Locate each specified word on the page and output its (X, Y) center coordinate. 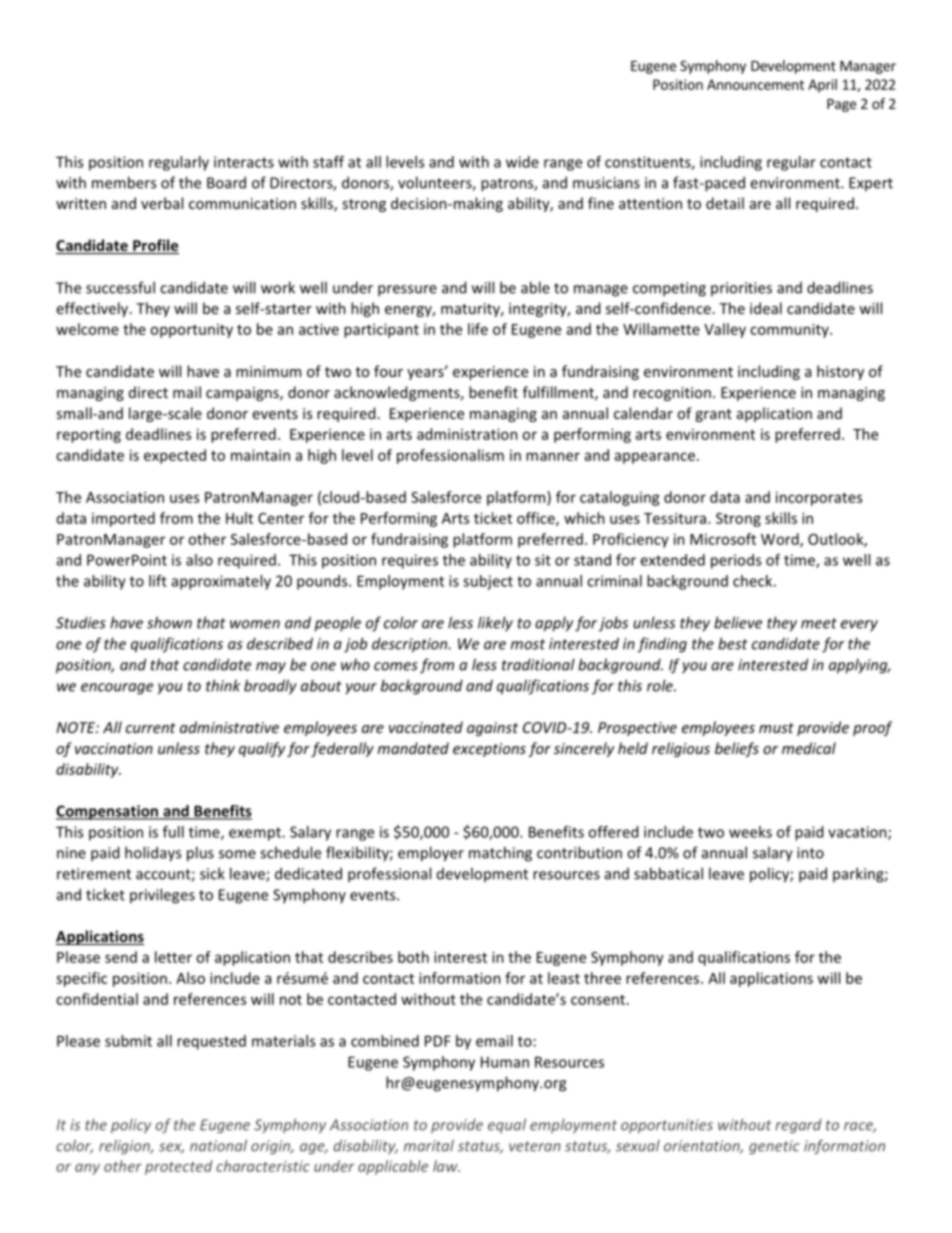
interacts (244, 162)
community (790, 330)
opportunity (191, 331)
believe (738, 622)
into (810, 853)
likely (495, 624)
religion (125, 1147)
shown (169, 622)
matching (500, 854)
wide (522, 162)
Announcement (755, 84)
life (478, 329)
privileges (162, 896)
